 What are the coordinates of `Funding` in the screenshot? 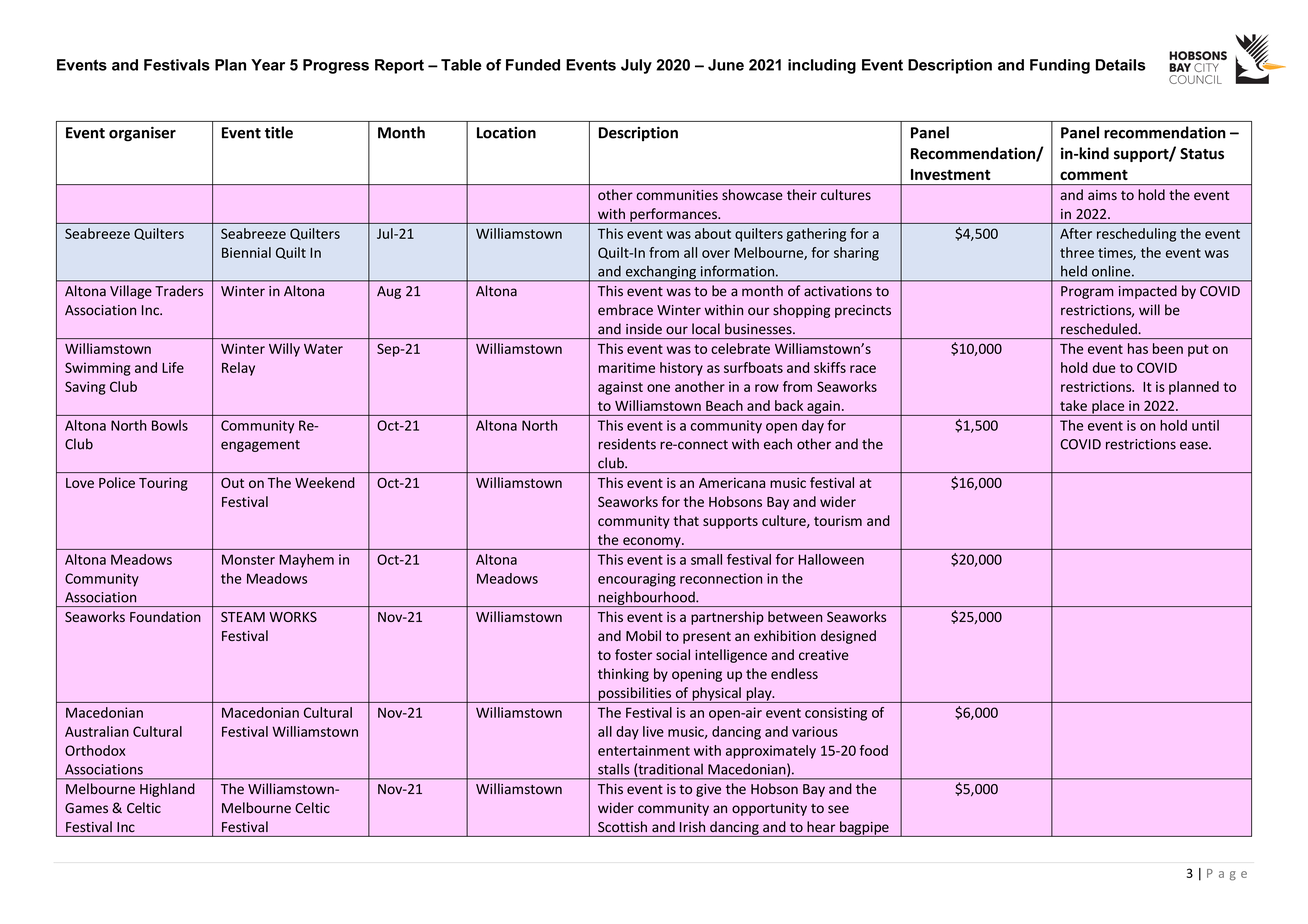 It's located at (1060, 66).
